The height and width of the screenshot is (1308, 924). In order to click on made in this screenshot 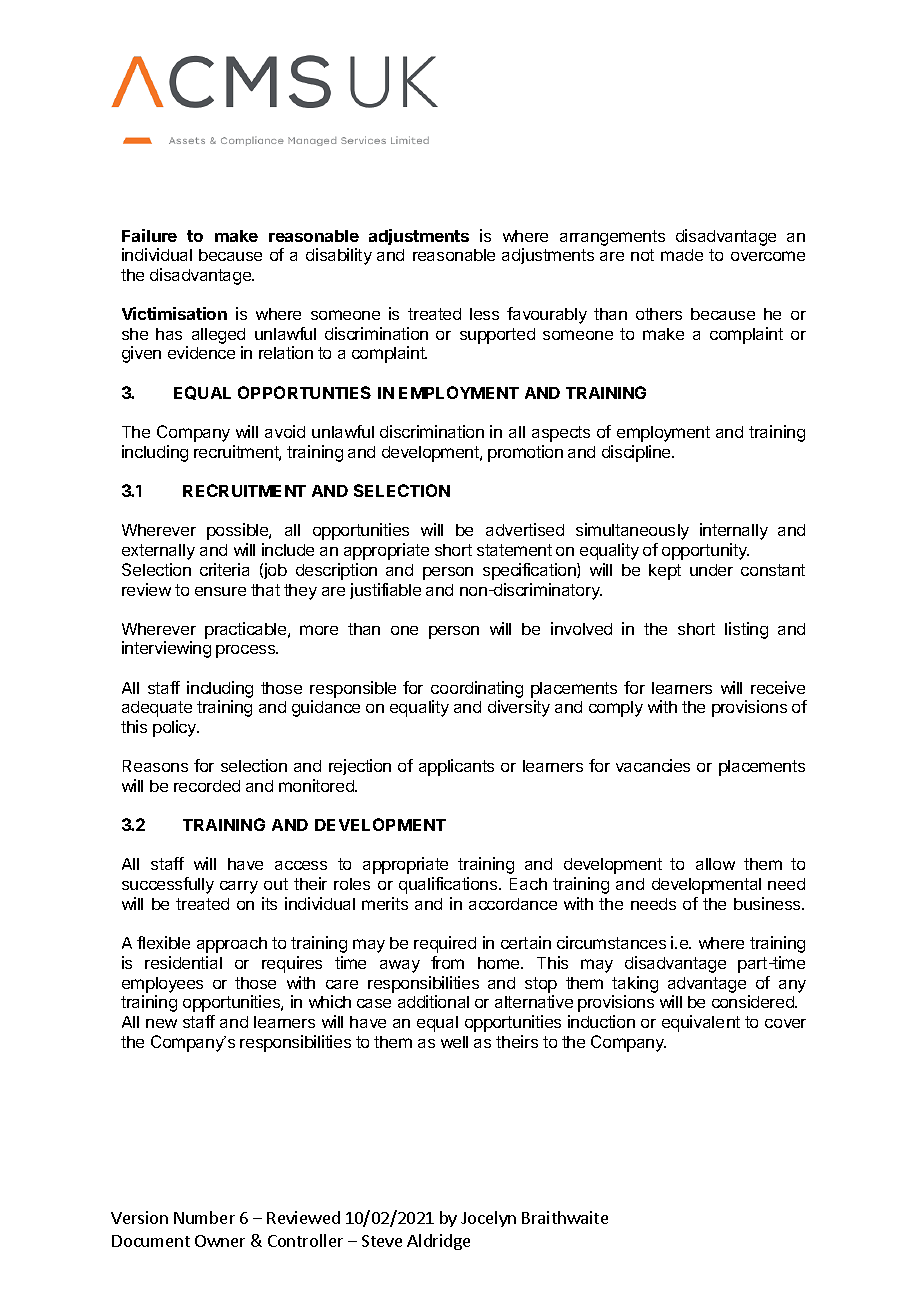, I will do `click(682, 255)`.
